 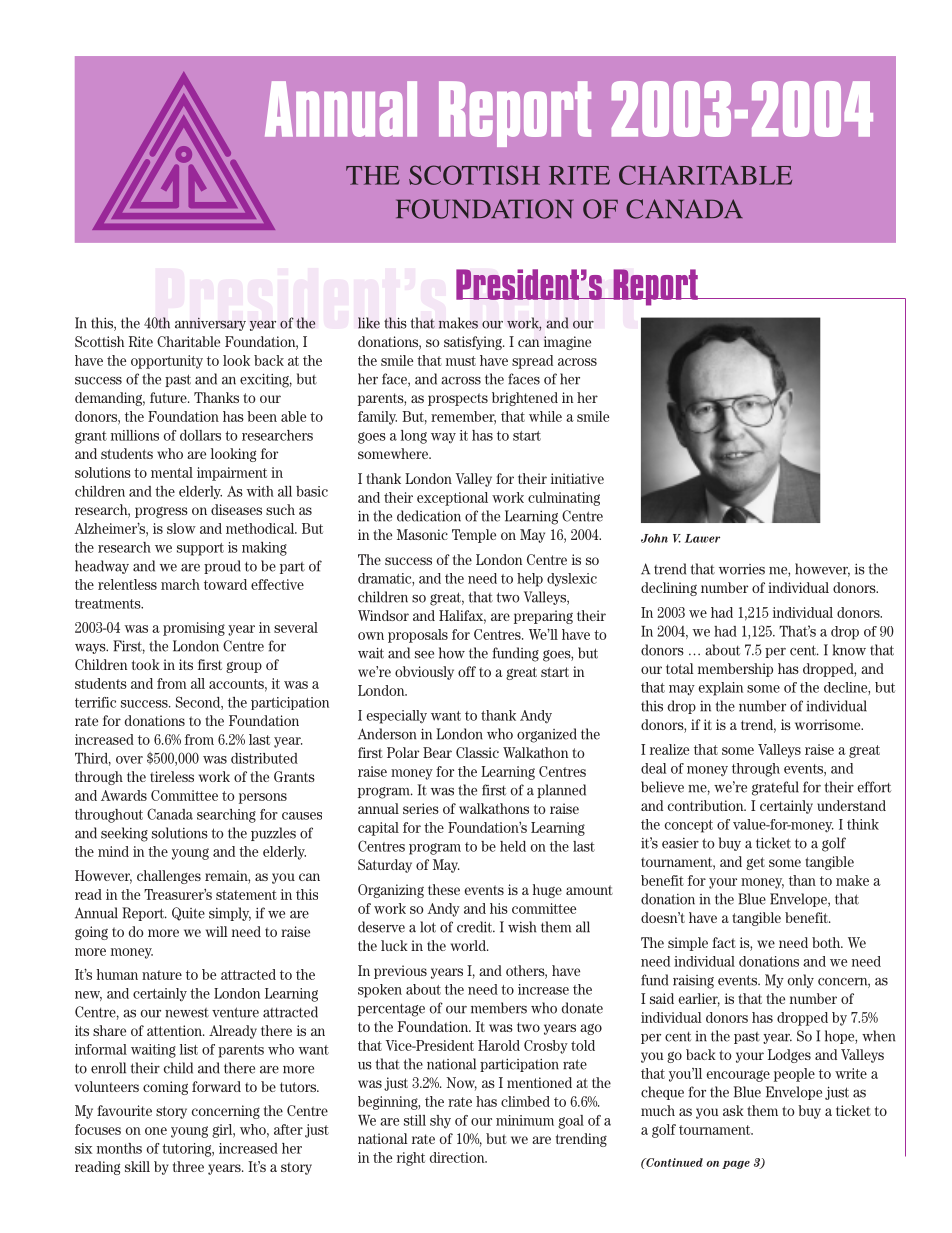 I want to click on worries, so click(x=742, y=569).
